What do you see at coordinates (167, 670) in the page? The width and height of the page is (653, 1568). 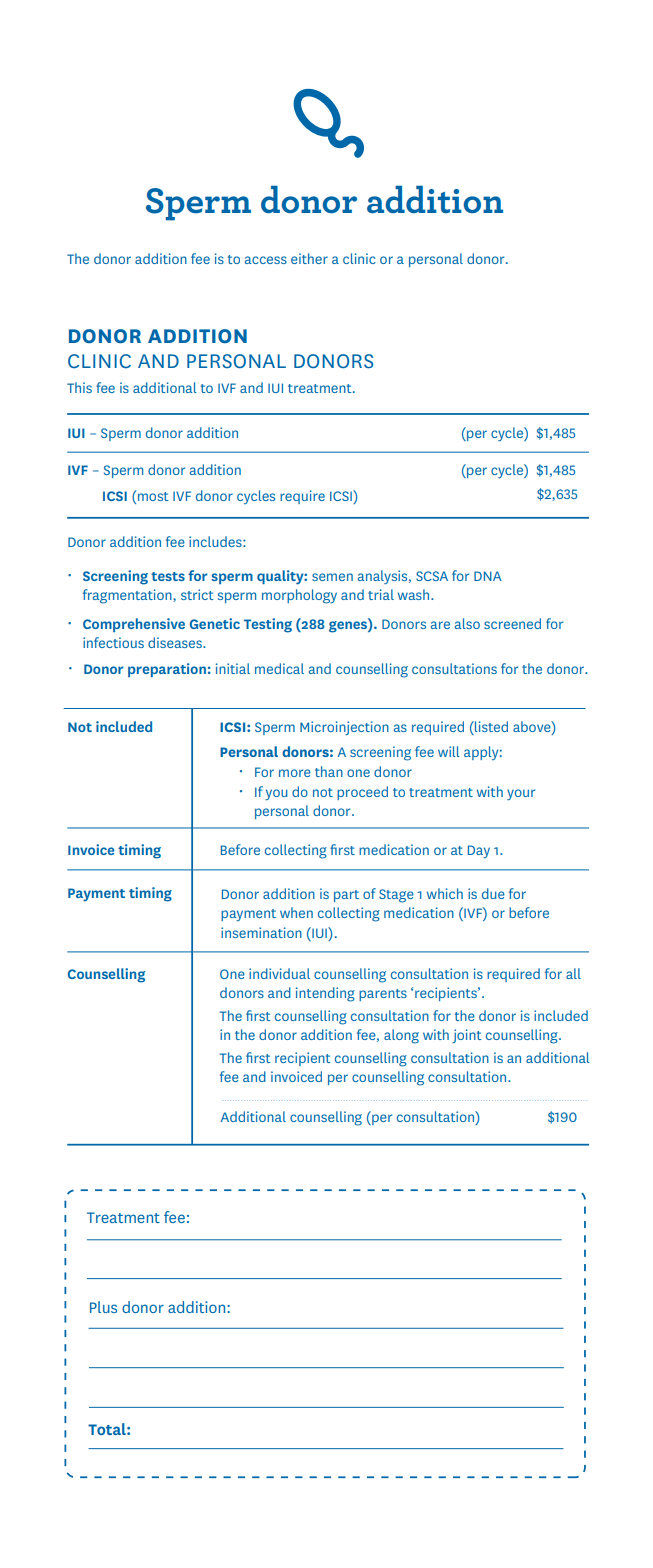 I see `preparation` at bounding box center [167, 670].
